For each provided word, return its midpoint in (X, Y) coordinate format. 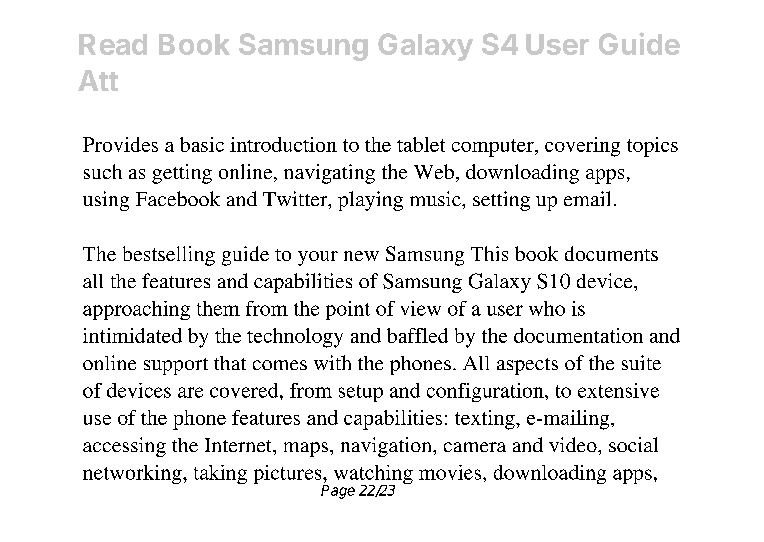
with (332, 362)
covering (582, 147)
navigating (329, 174)
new (361, 256)
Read (113, 44)
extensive (618, 390)
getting (182, 174)
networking (133, 474)
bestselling (169, 256)
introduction (283, 144)
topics (652, 147)
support (176, 366)
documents (611, 253)
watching (373, 476)
